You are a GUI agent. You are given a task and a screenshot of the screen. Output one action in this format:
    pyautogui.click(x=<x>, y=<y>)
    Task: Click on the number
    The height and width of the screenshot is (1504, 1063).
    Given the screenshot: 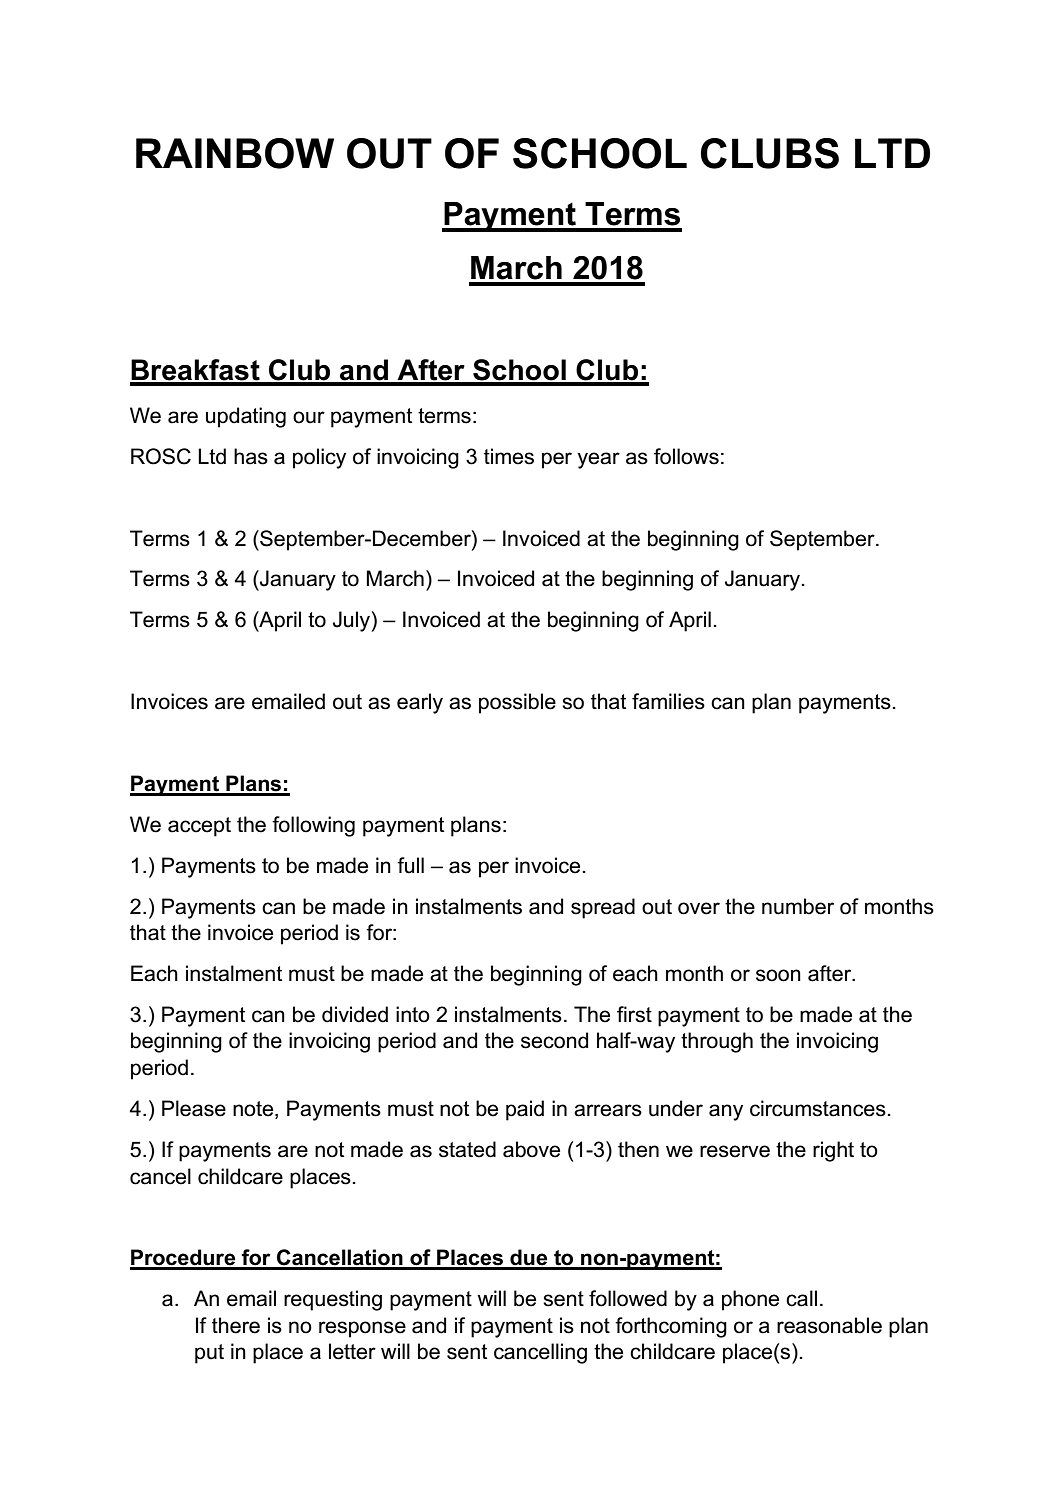 What is the action you would take?
    pyautogui.click(x=798, y=906)
